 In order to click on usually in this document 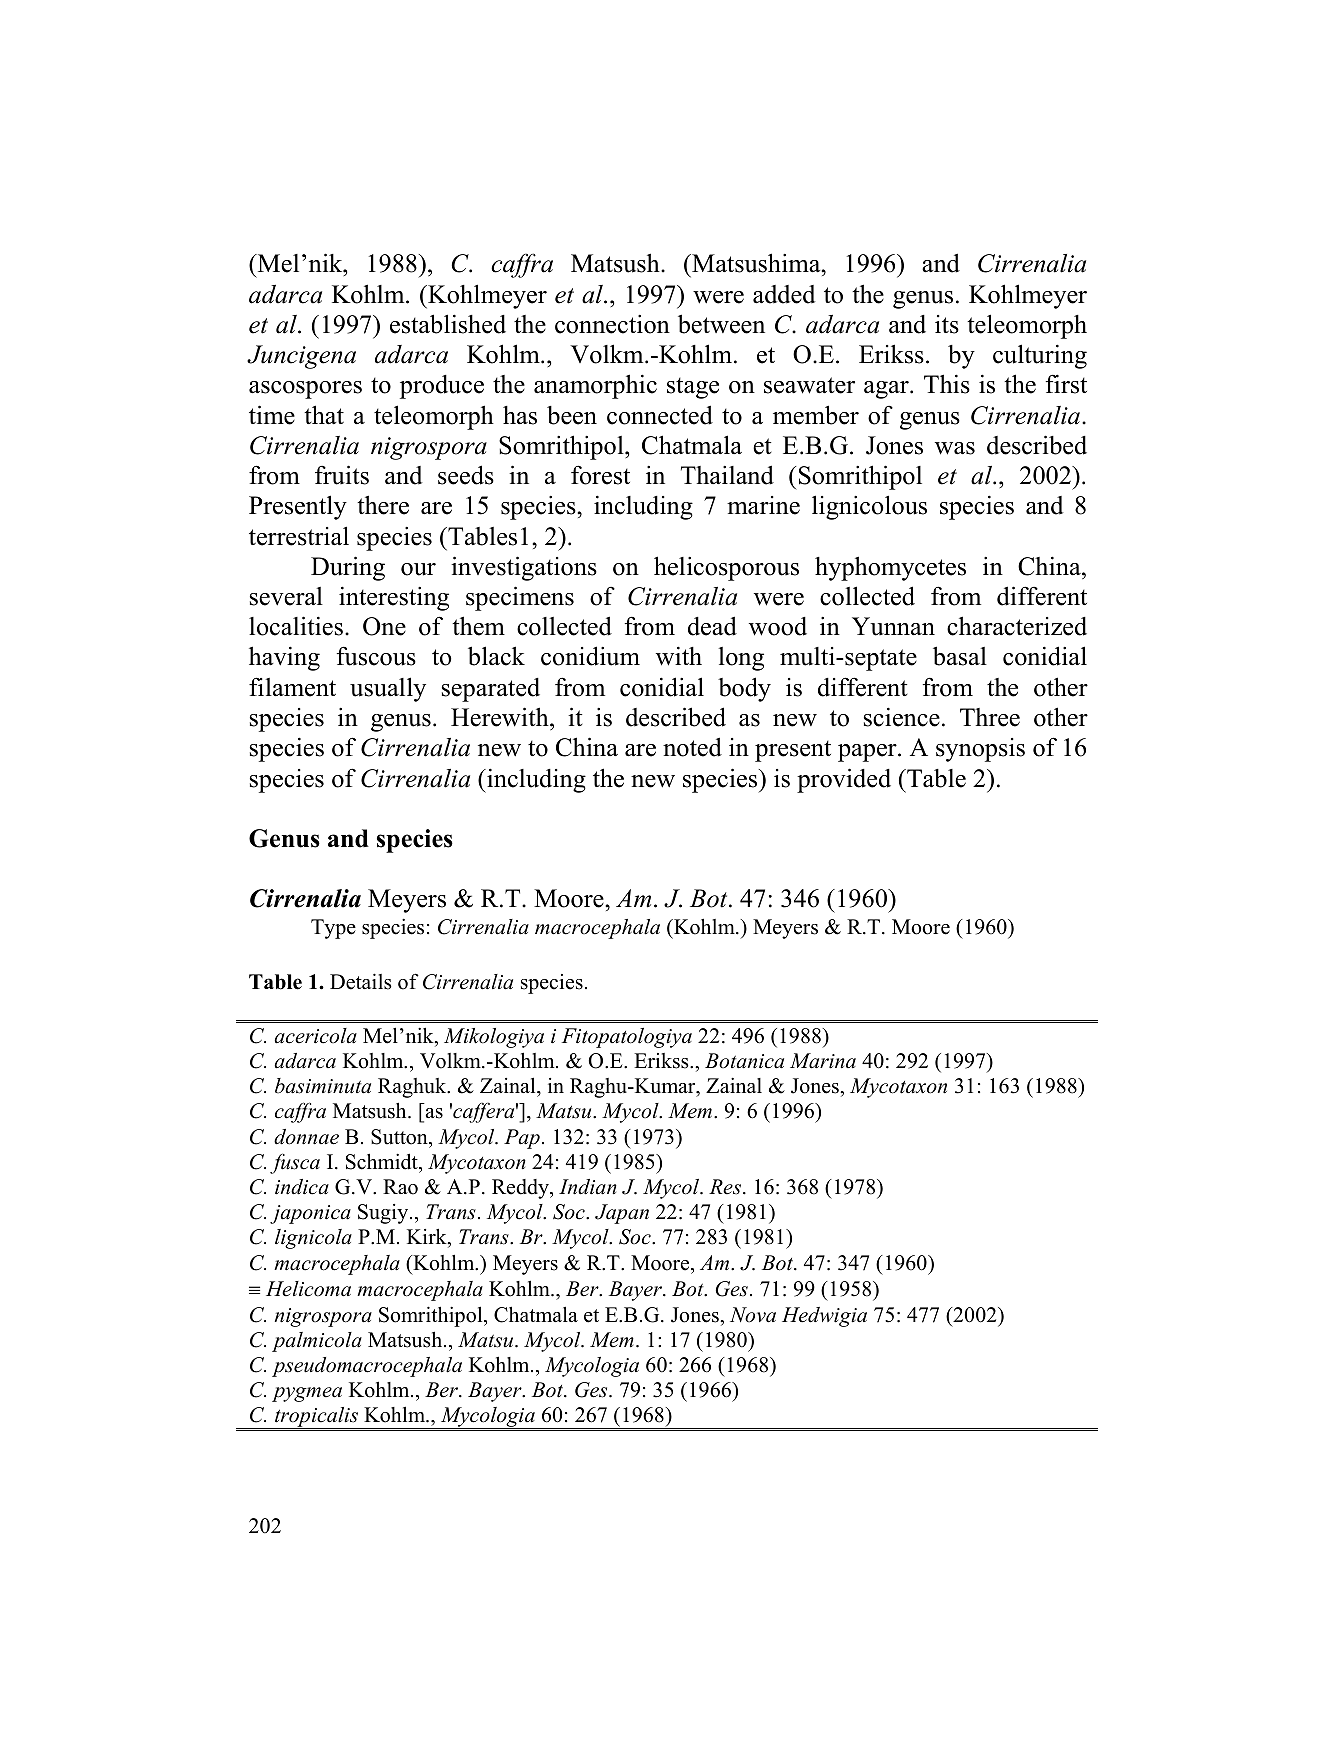, I will do `click(388, 689)`.
